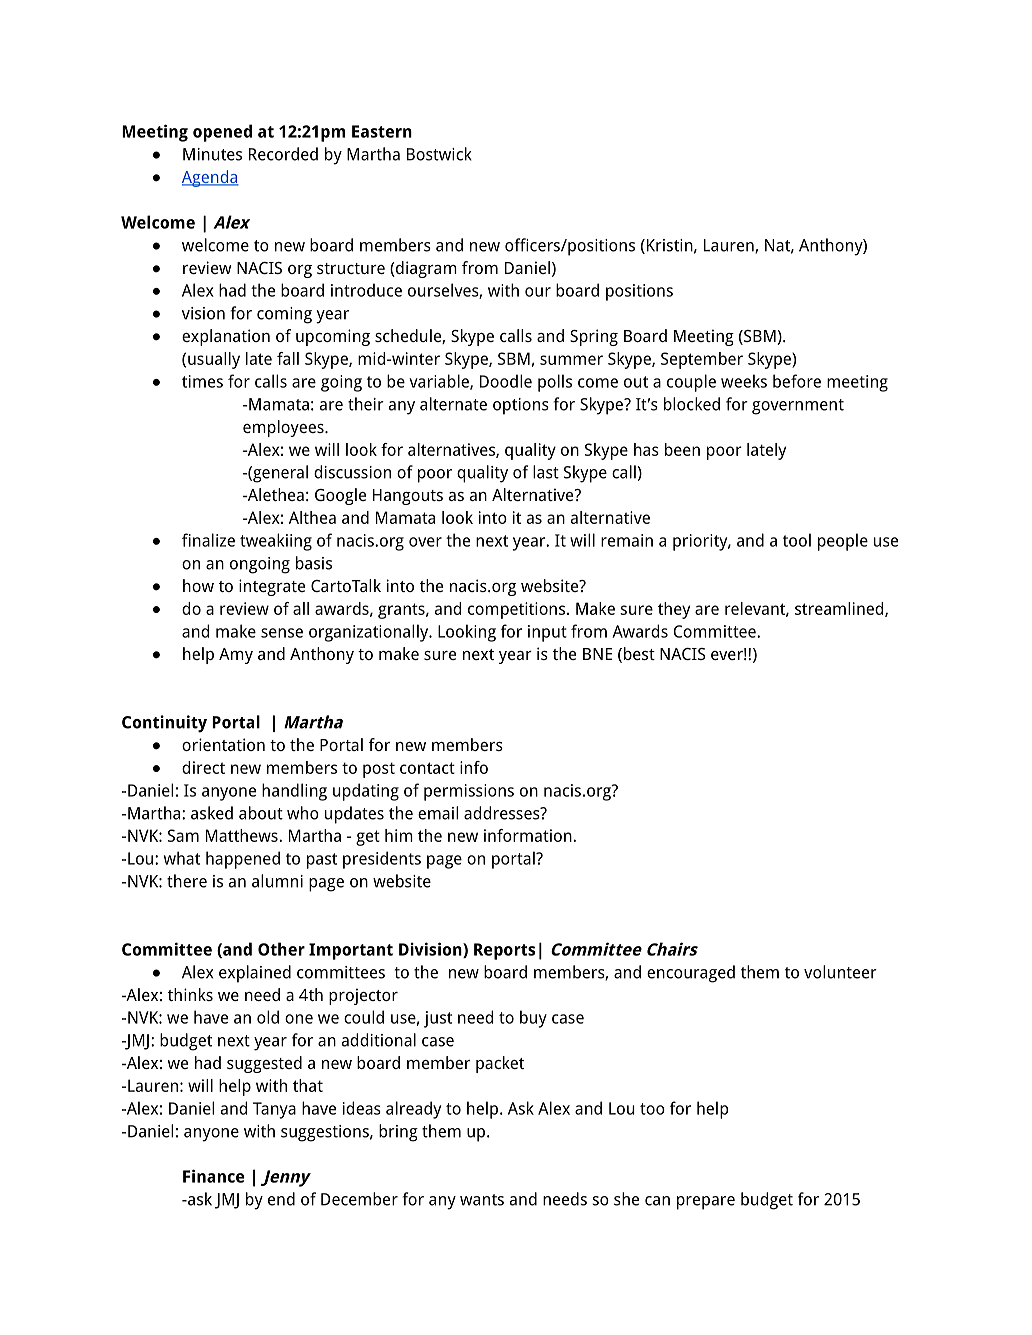  Describe the element at coordinates (702, 360) in the page. I see `September` at that location.
